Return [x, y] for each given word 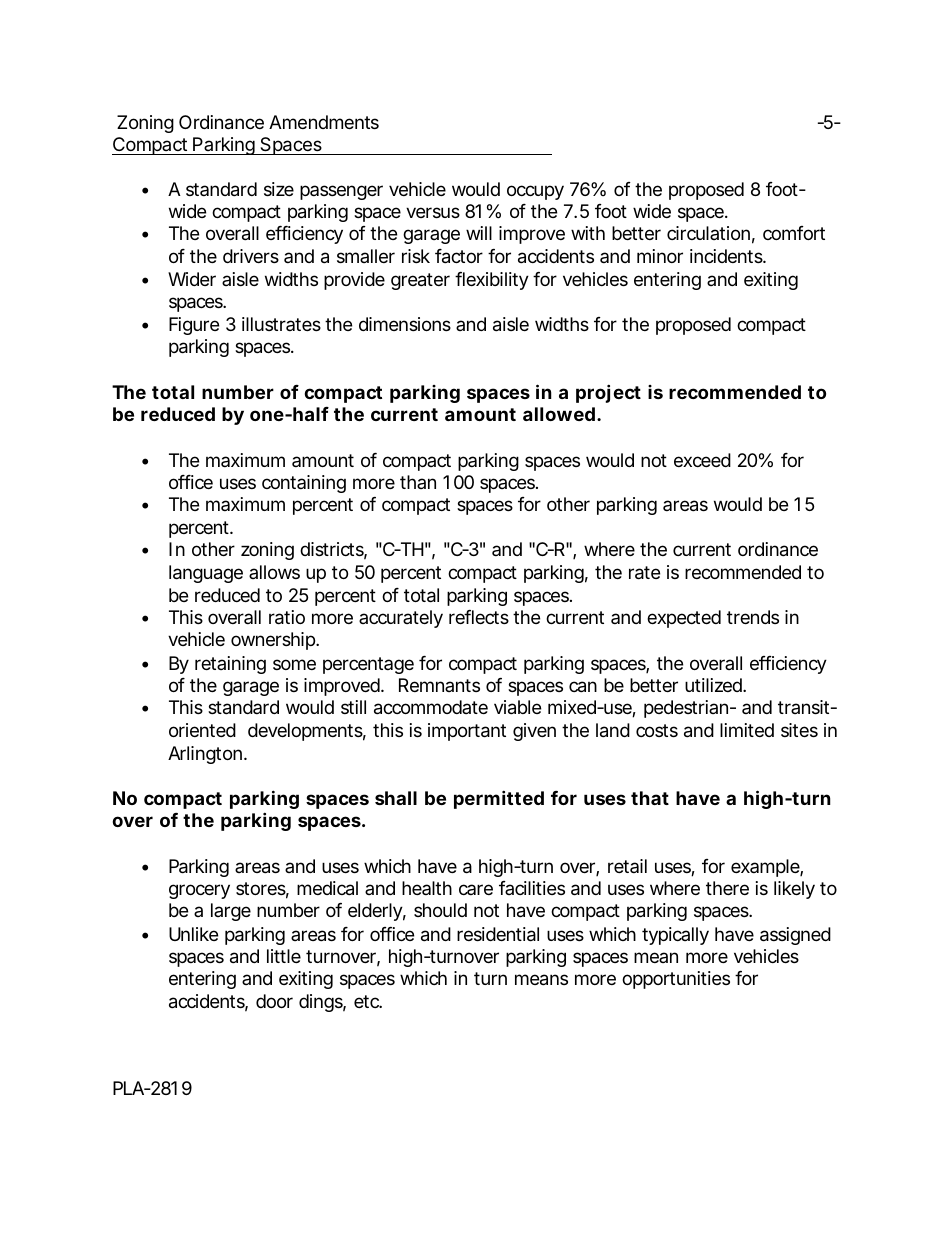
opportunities [676, 980]
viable [517, 707]
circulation [708, 233]
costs [657, 730]
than [418, 482]
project [608, 393]
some [294, 664]
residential [498, 934]
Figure [194, 326]
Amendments [324, 122]
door [274, 1001]
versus [433, 212]
